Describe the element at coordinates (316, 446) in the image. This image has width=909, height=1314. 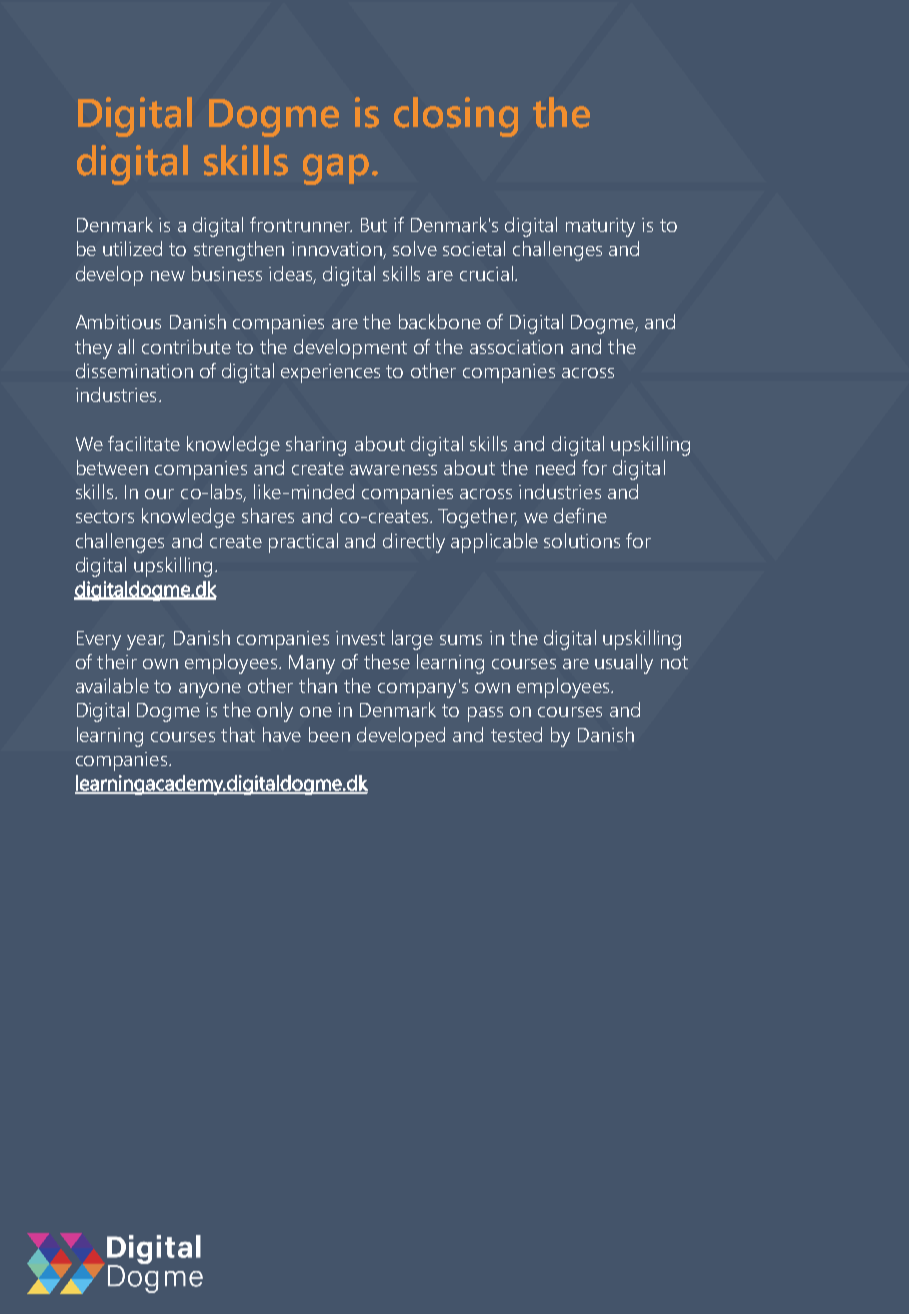
I see `sharing` at that location.
